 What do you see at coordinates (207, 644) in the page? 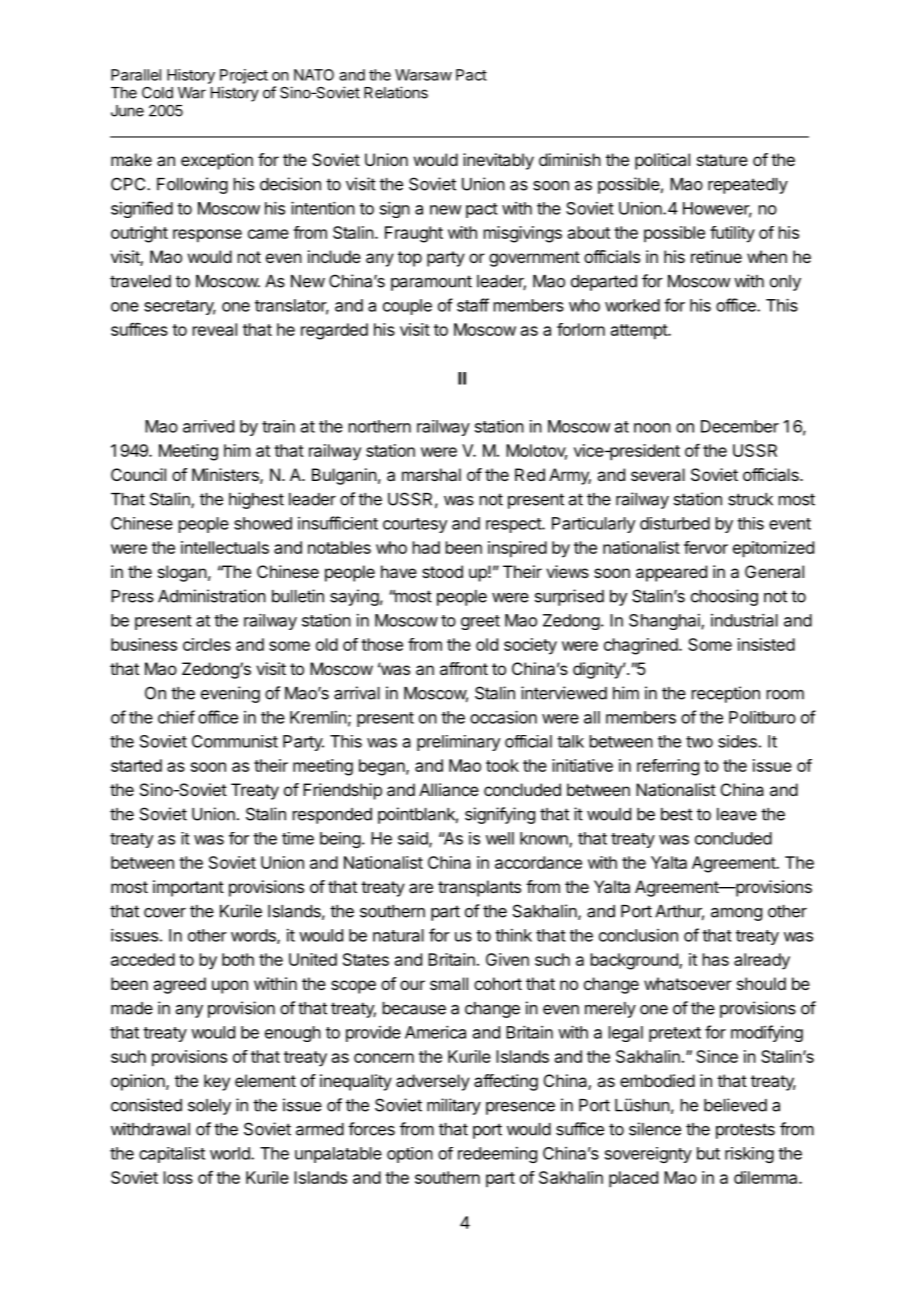
I see `circles` at bounding box center [207, 644].
